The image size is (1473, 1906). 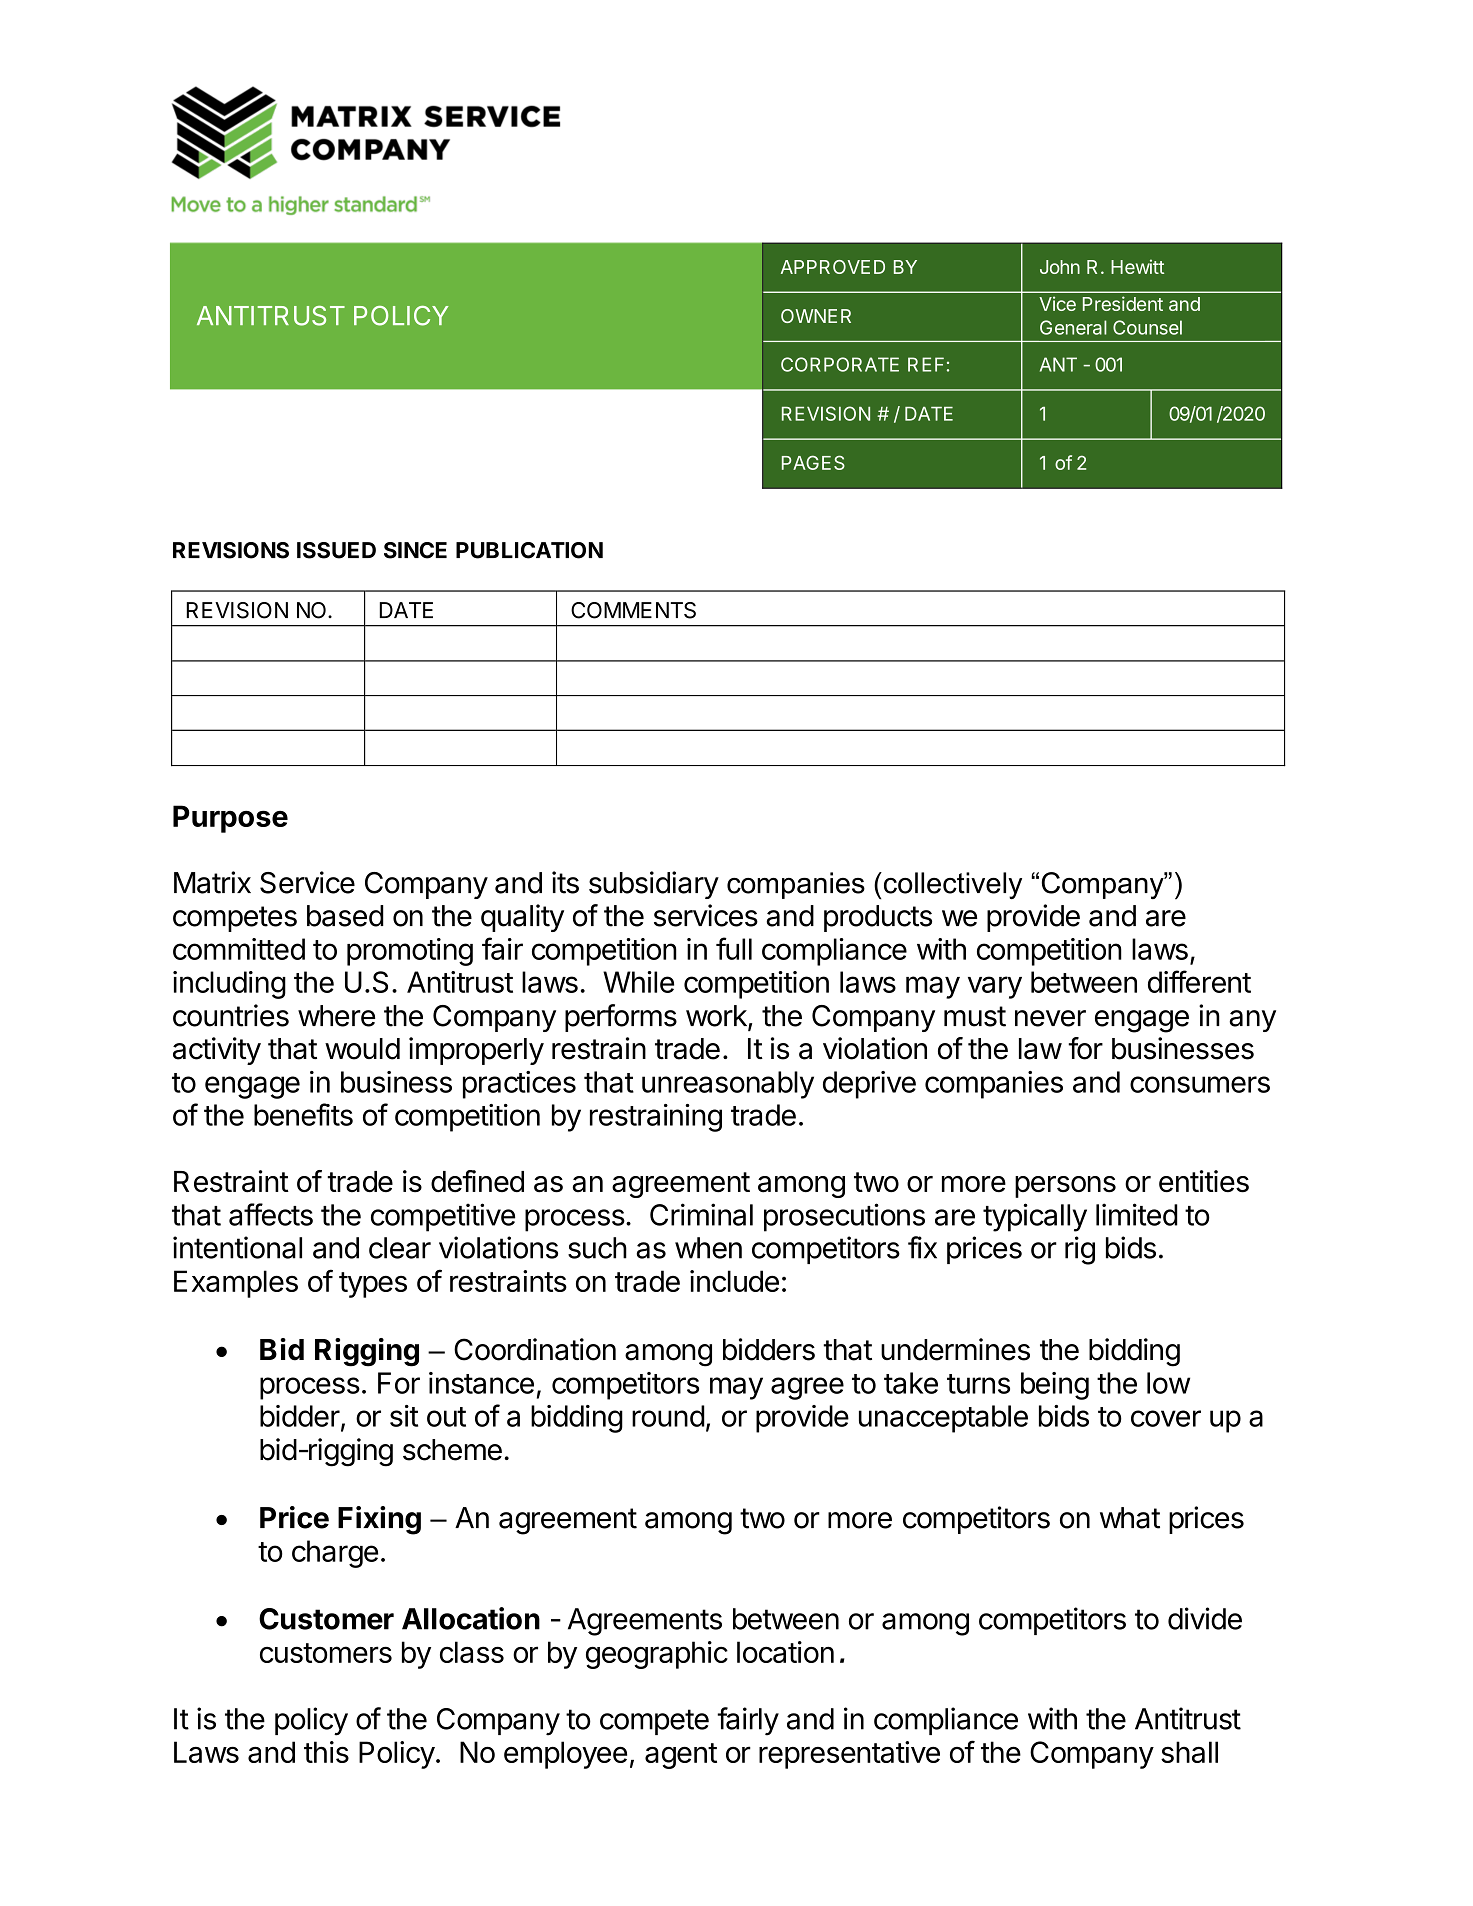 I want to click on collectively, so click(x=951, y=885).
